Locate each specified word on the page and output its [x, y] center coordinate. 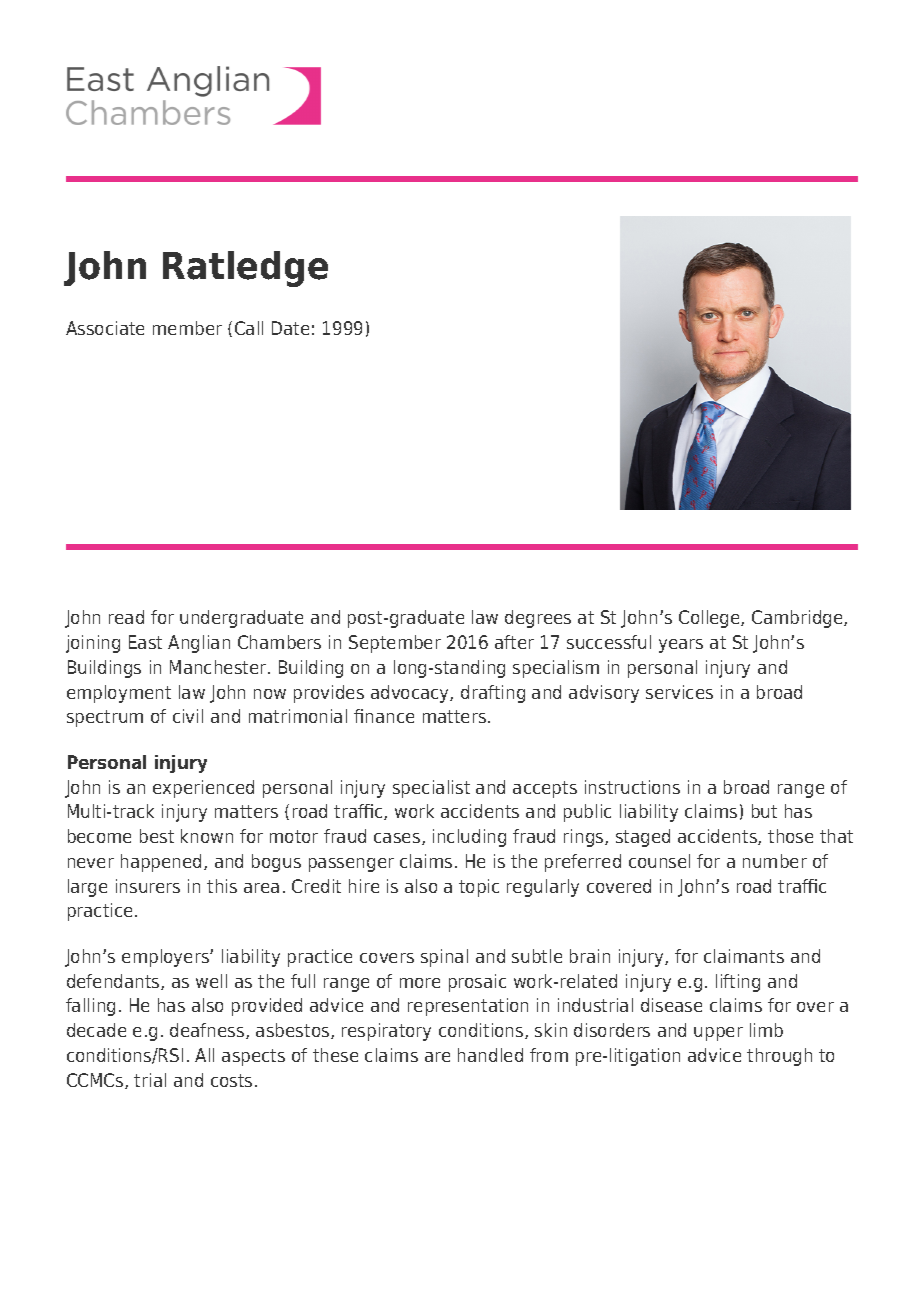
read [126, 617]
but [764, 811]
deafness [208, 1031]
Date [290, 328]
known [207, 836]
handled [490, 1055]
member [187, 328]
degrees [538, 619]
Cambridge [798, 619]
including [469, 838]
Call [249, 328]
